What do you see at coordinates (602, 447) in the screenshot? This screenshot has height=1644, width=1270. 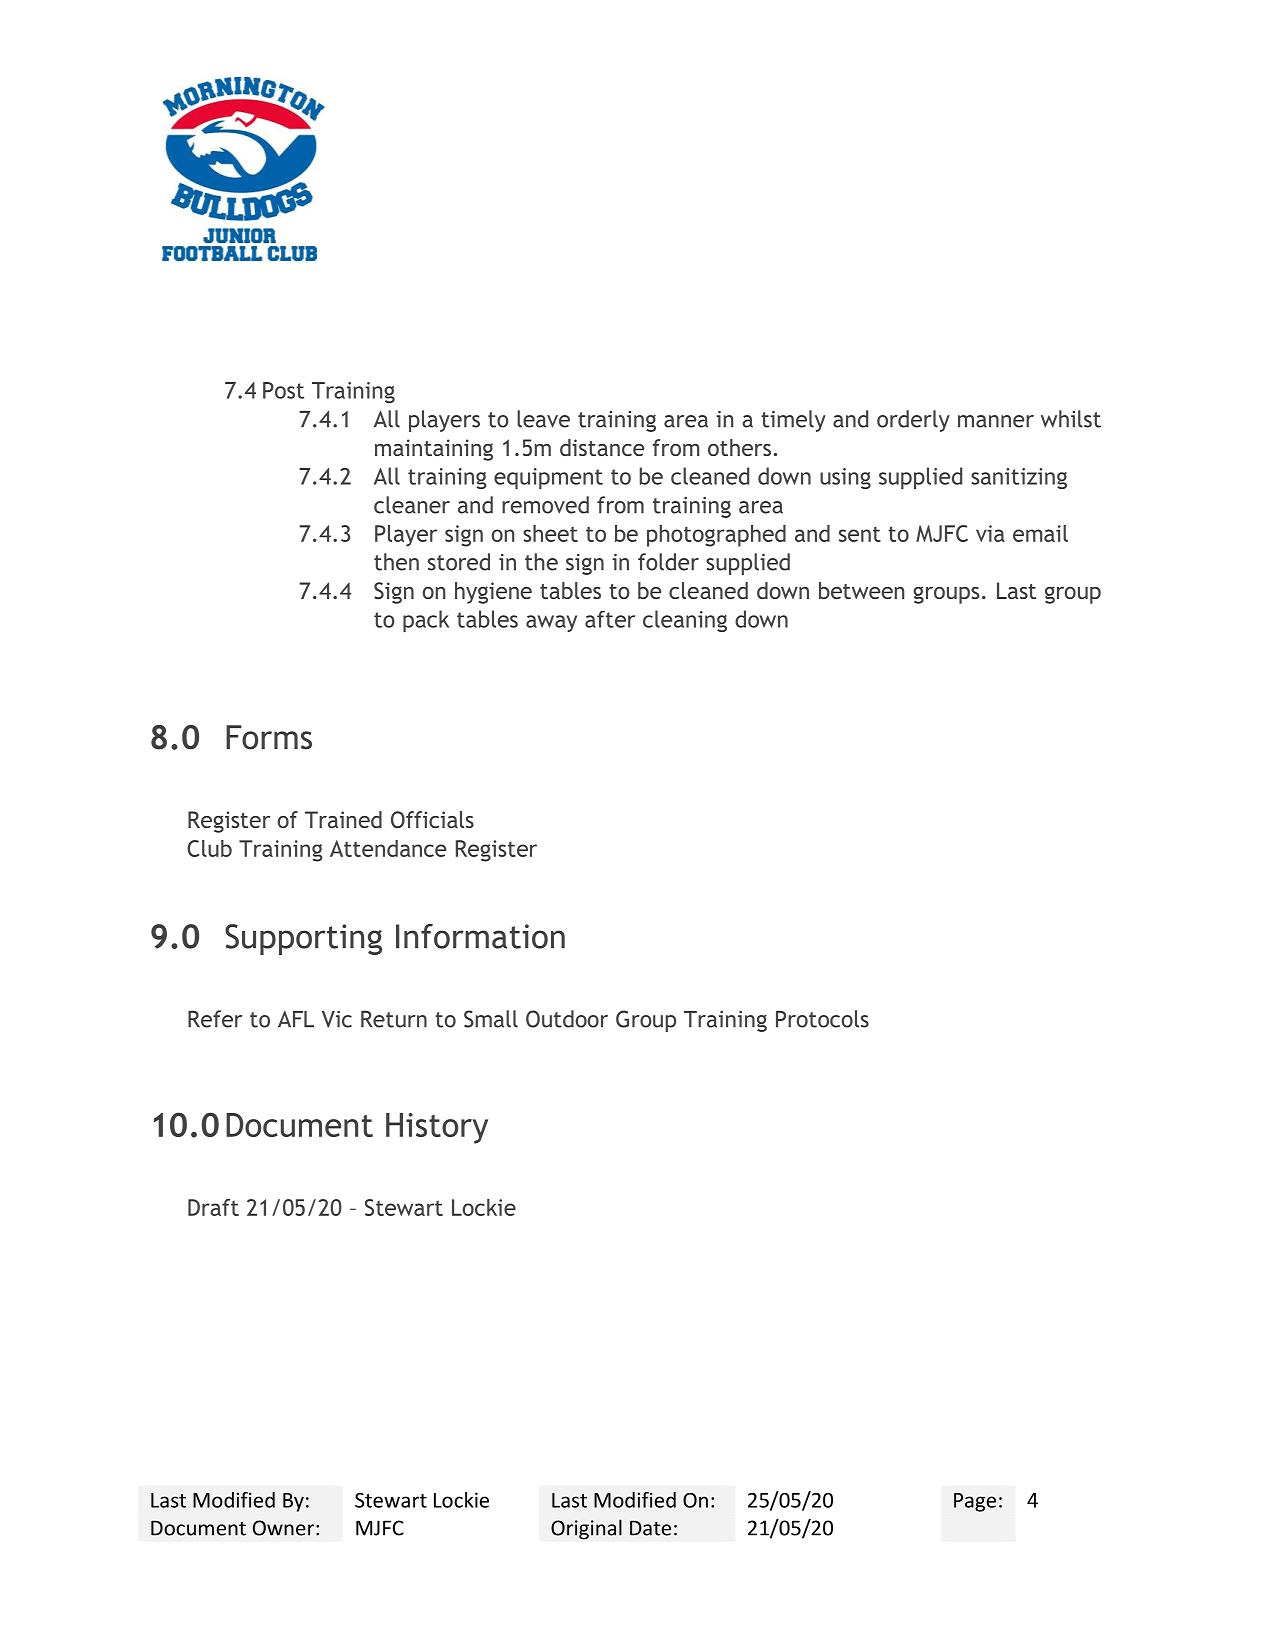 I see `distance` at bounding box center [602, 447].
